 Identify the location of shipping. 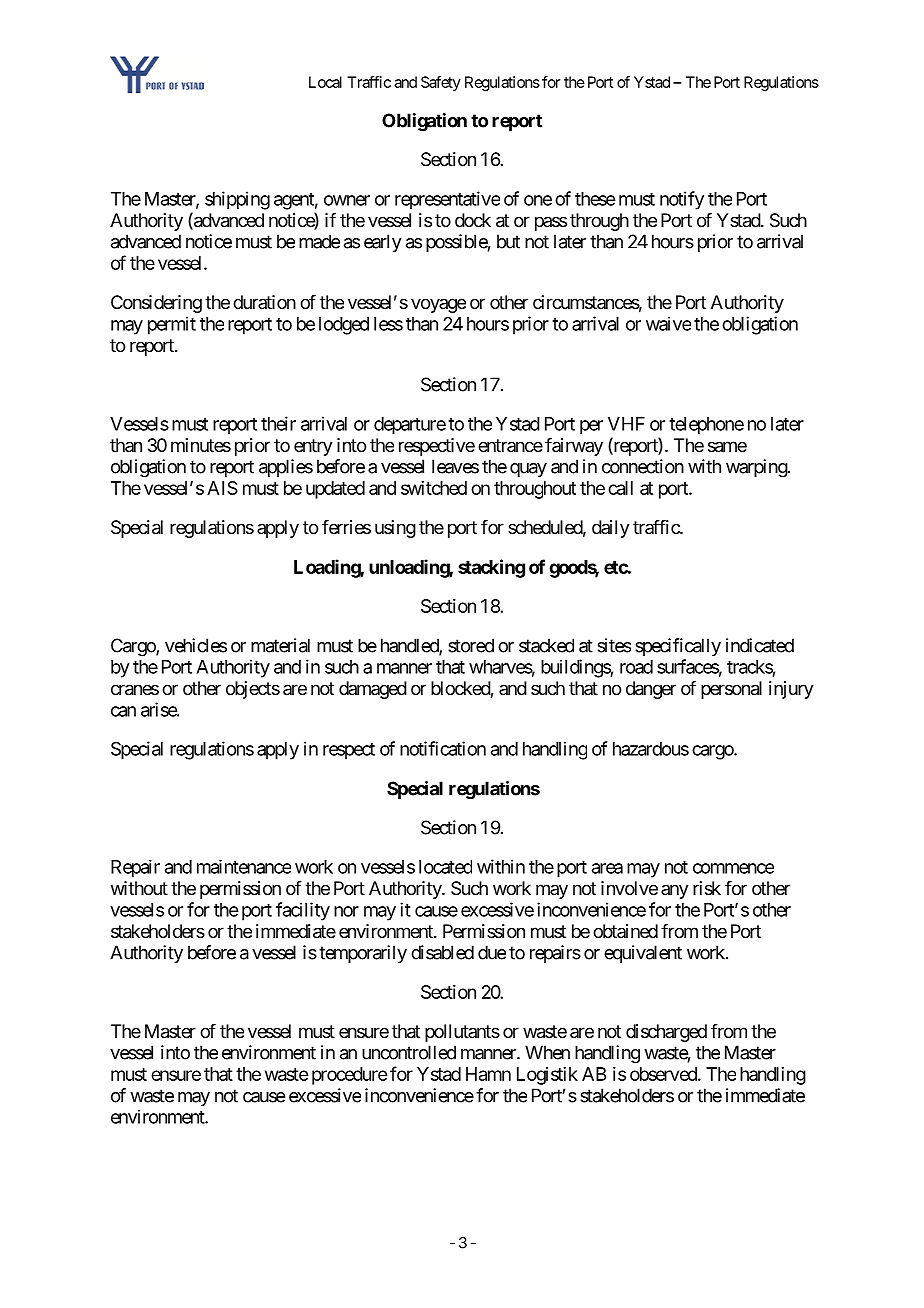
(237, 200).
